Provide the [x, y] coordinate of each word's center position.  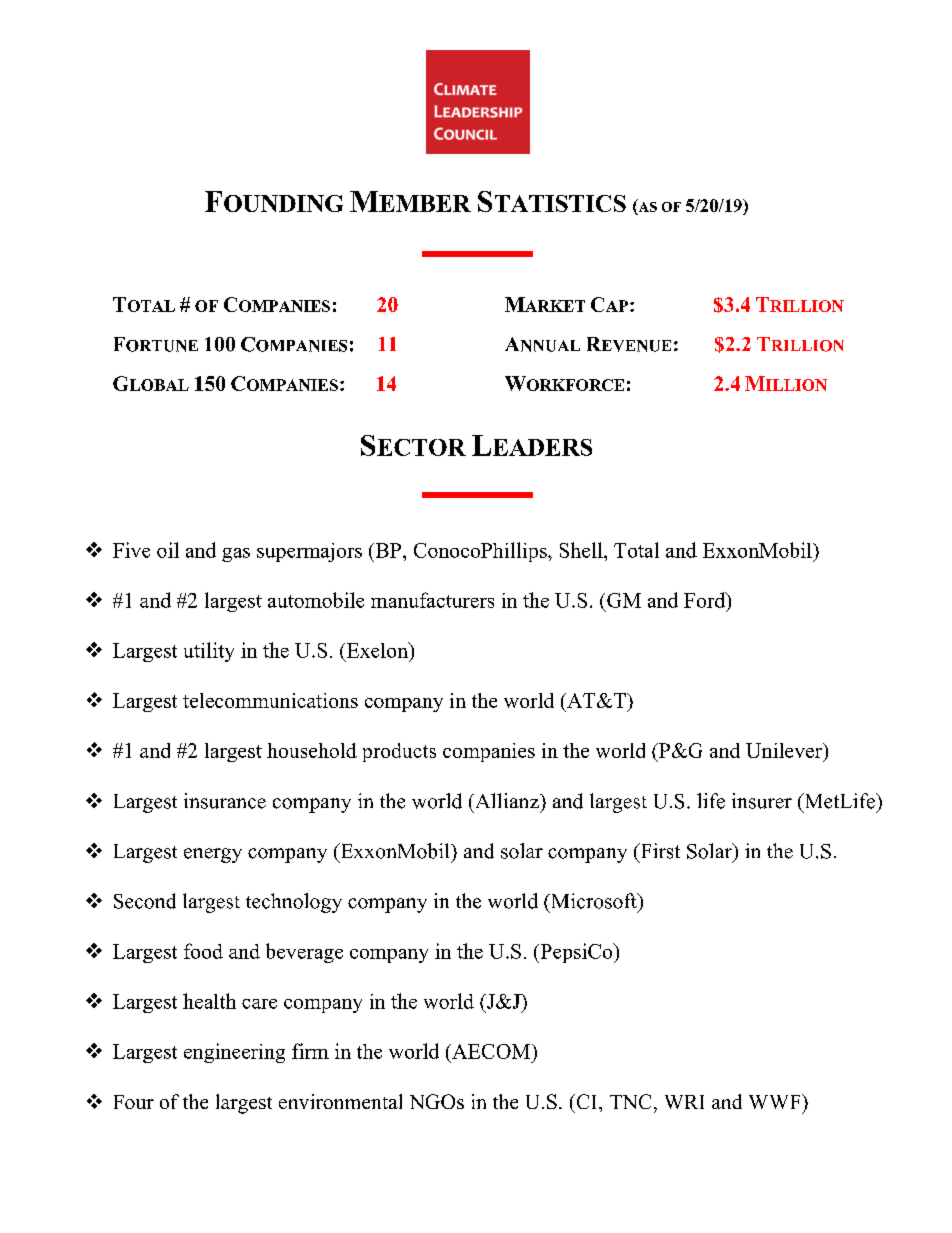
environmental [340, 1101]
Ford [706, 600]
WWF [776, 1101]
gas [236, 555]
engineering [234, 1053]
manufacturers [432, 600]
